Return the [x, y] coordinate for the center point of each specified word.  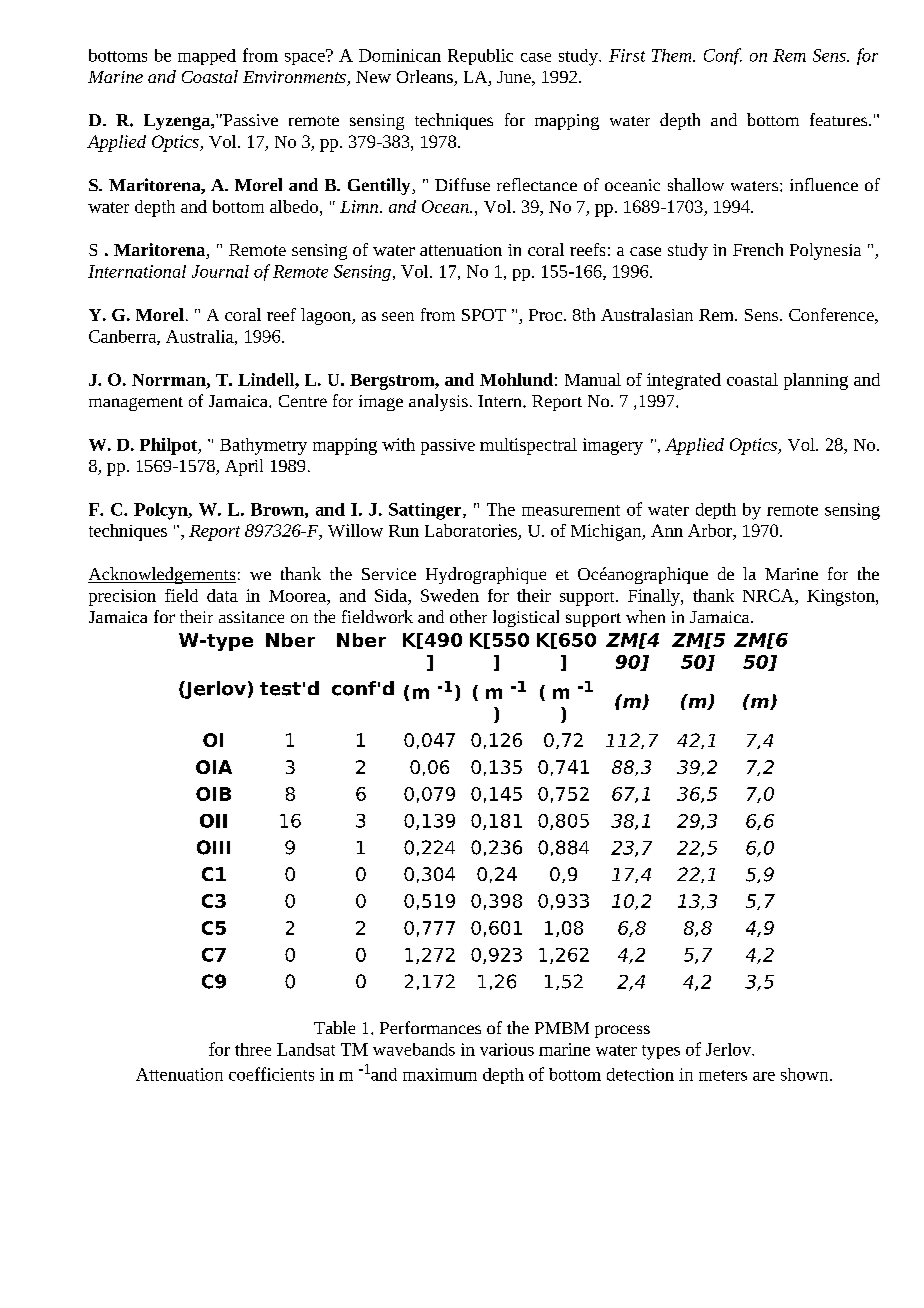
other [468, 616]
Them [673, 55]
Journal [220, 271]
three [253, 1049]
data [222, 595]
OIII [213, 847]
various [507, 1049]
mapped [207, 57]
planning [816, 381]
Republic [480, 57]
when [645, 616]
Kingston [842, 597]
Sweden [450, 595]
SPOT [484, 315]
